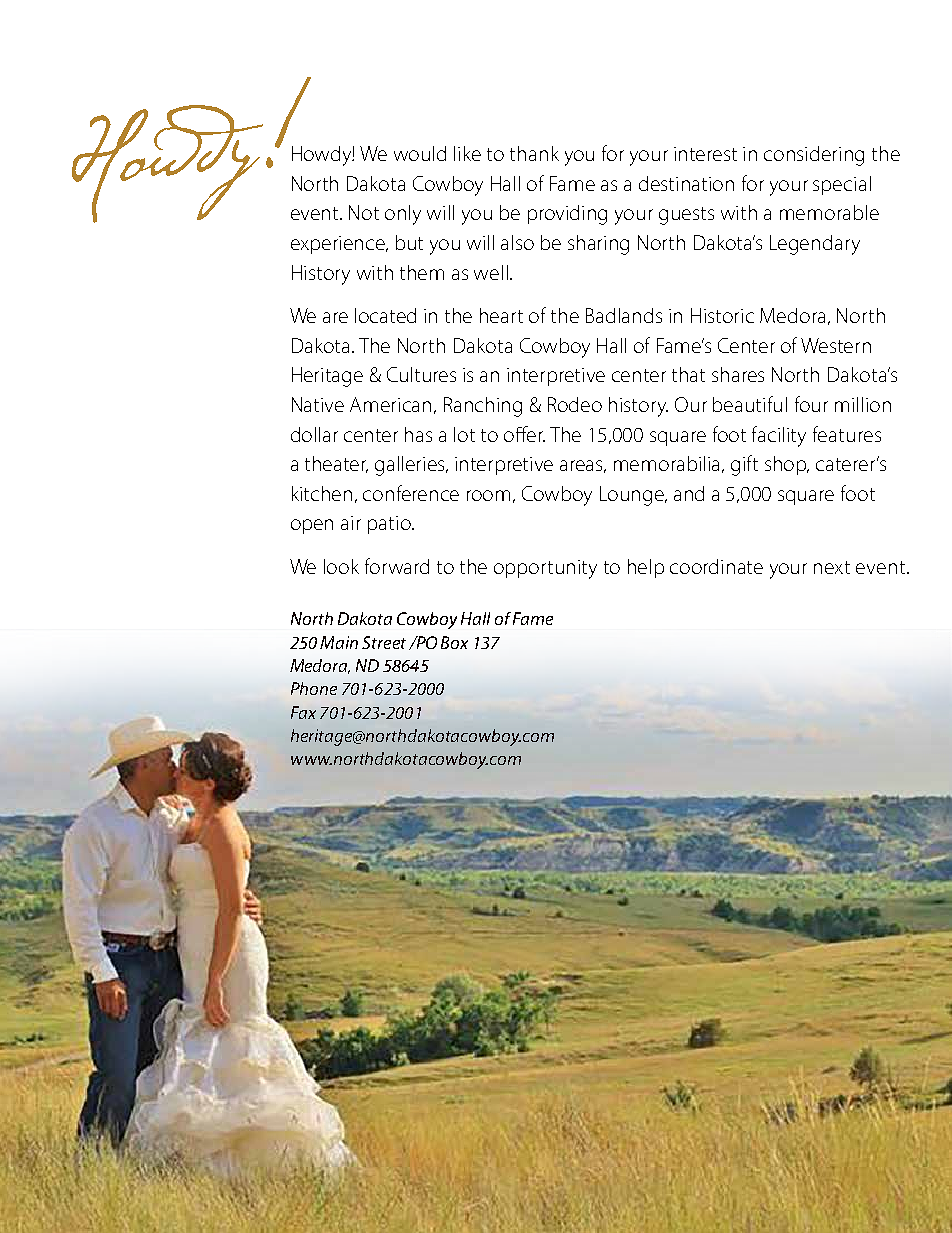 The width and height of the screenshot is (952, 1233). What do you see at coordinates (814, 156) in the screenshot?
I see `considering` at bounding box center [814, 156].
